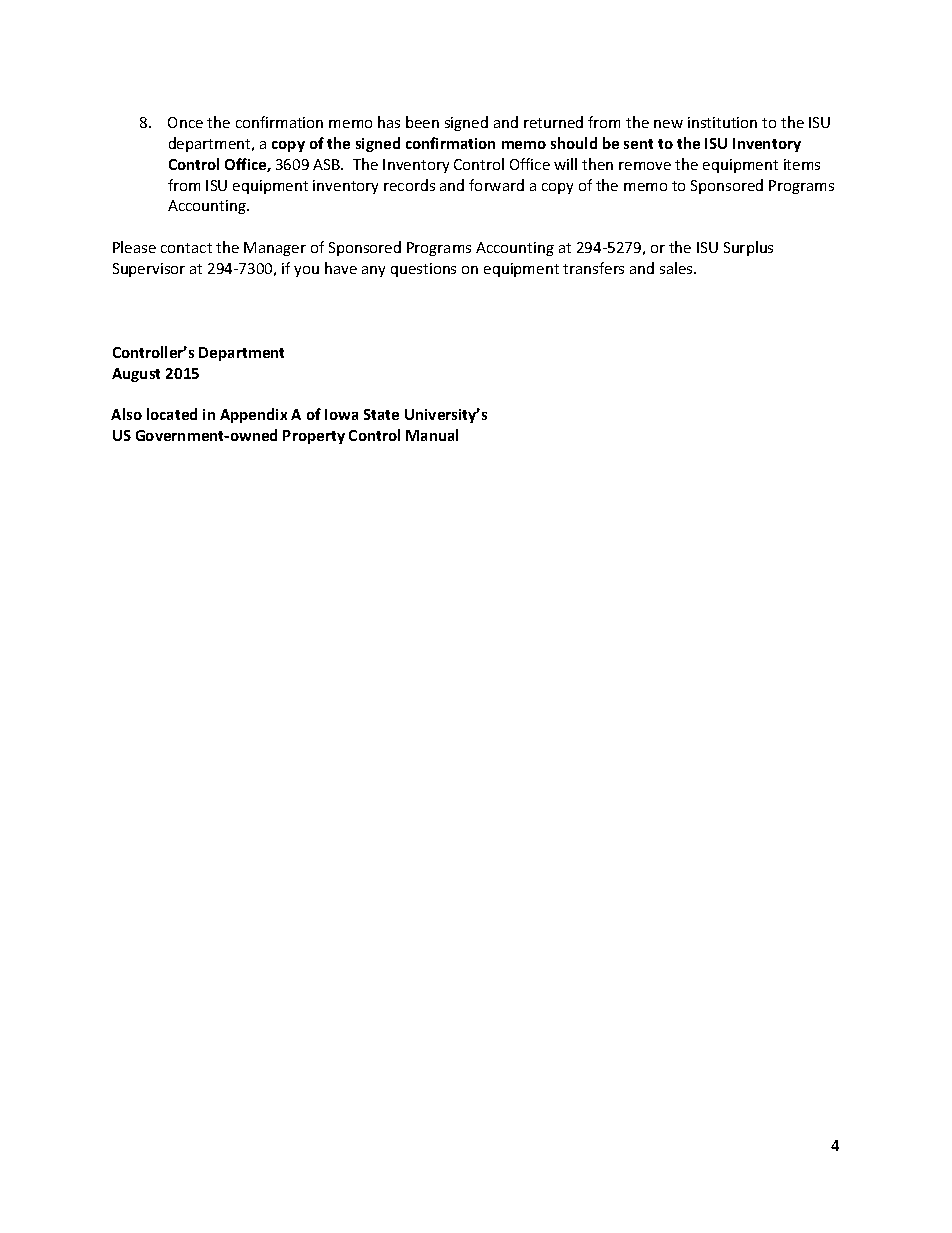 The width and height of the screenshot is (952, 1233). What do you see at coordinates (422, 122) in the screenshot?
I see `been` at bounding box center [422, 122].
